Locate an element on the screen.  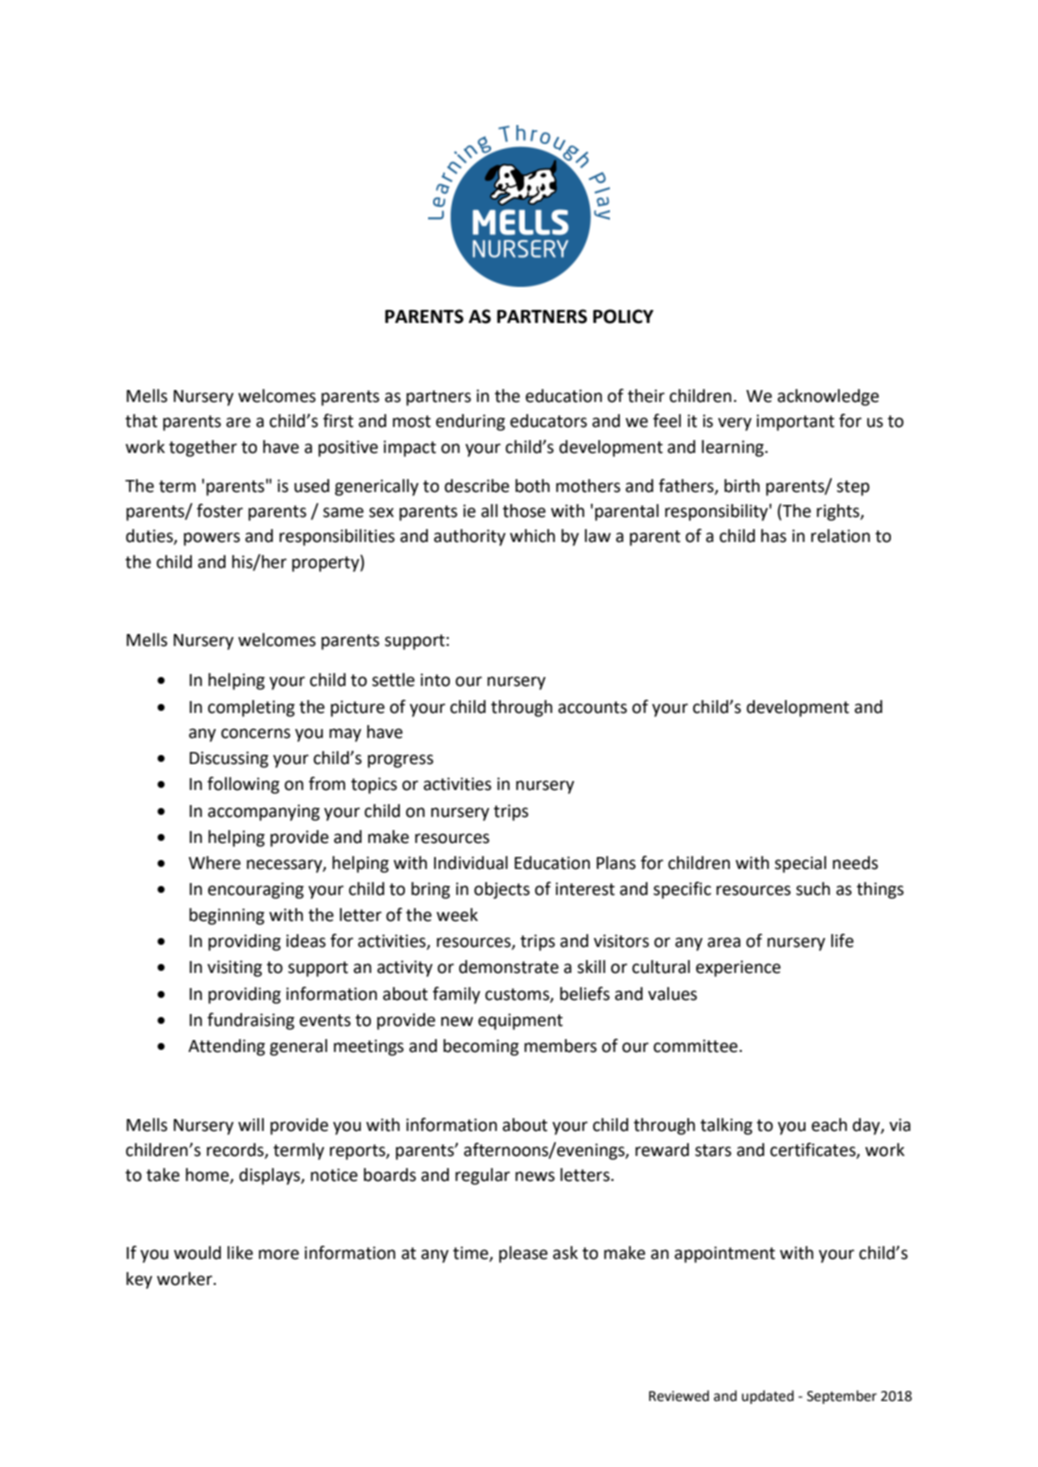
news is located at coordinates (535, 1176).
